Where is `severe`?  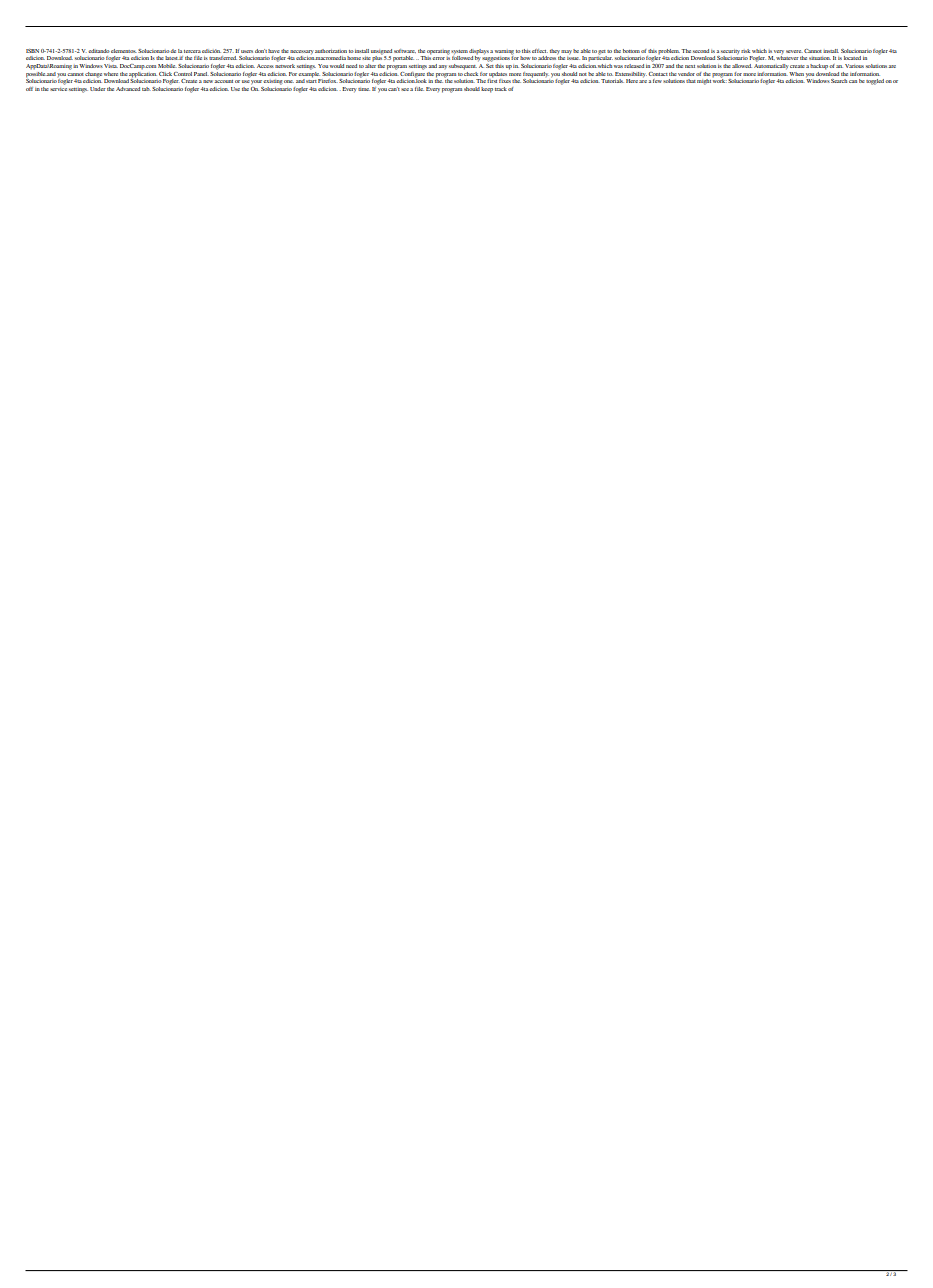 severe is located at coordinates (794, 51).
